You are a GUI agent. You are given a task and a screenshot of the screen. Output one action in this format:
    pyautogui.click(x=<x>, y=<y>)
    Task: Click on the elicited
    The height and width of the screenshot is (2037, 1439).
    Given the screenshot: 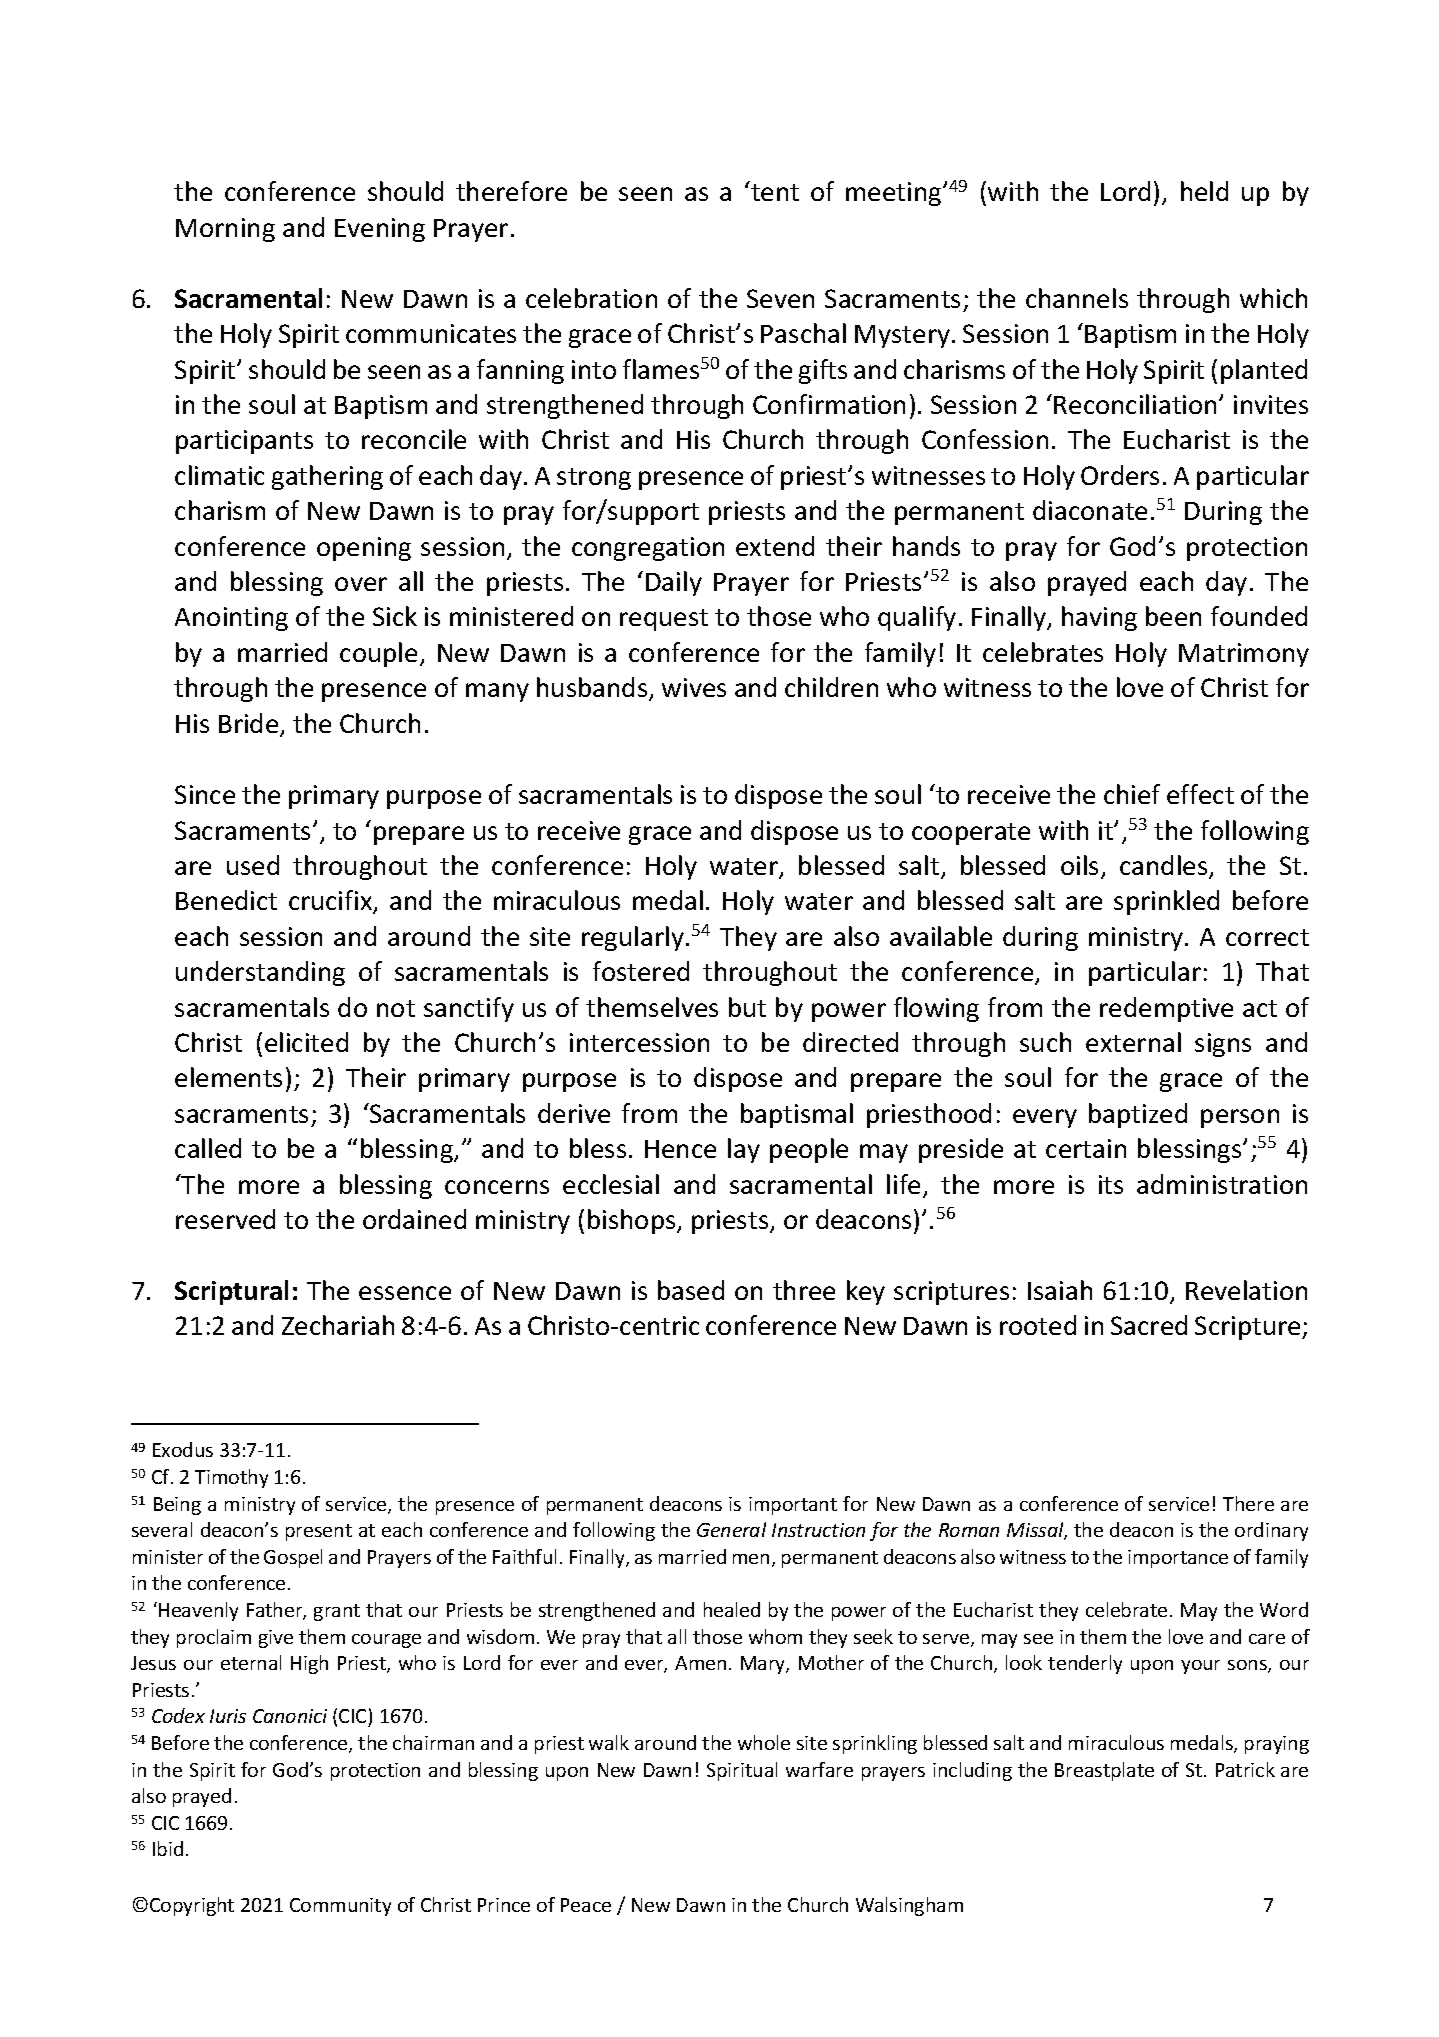 What is the action you would take?
    pyautogui.click(x=306, y=1042)
